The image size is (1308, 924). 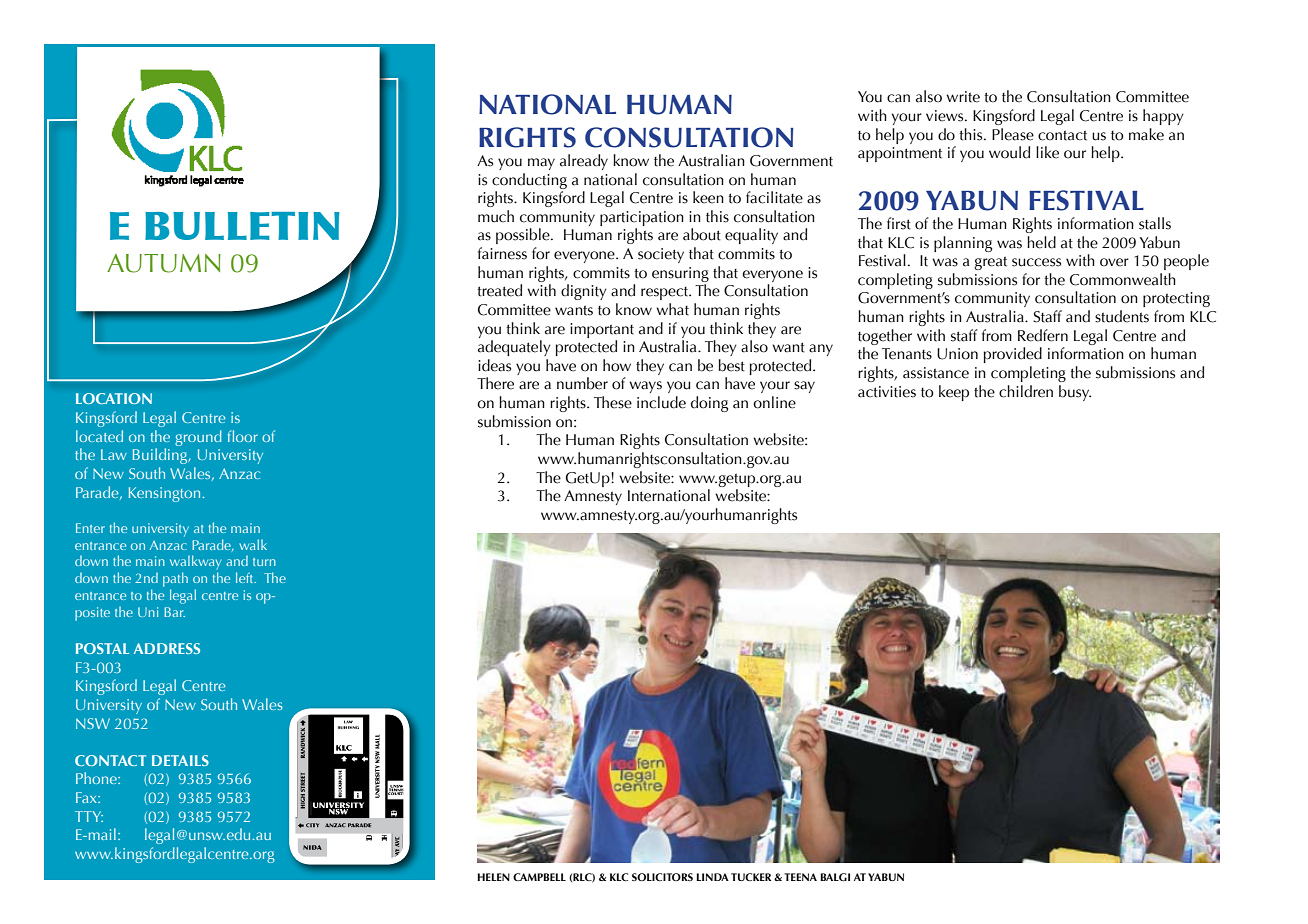 I want to click on busy, so click(x=1075, y=393).
